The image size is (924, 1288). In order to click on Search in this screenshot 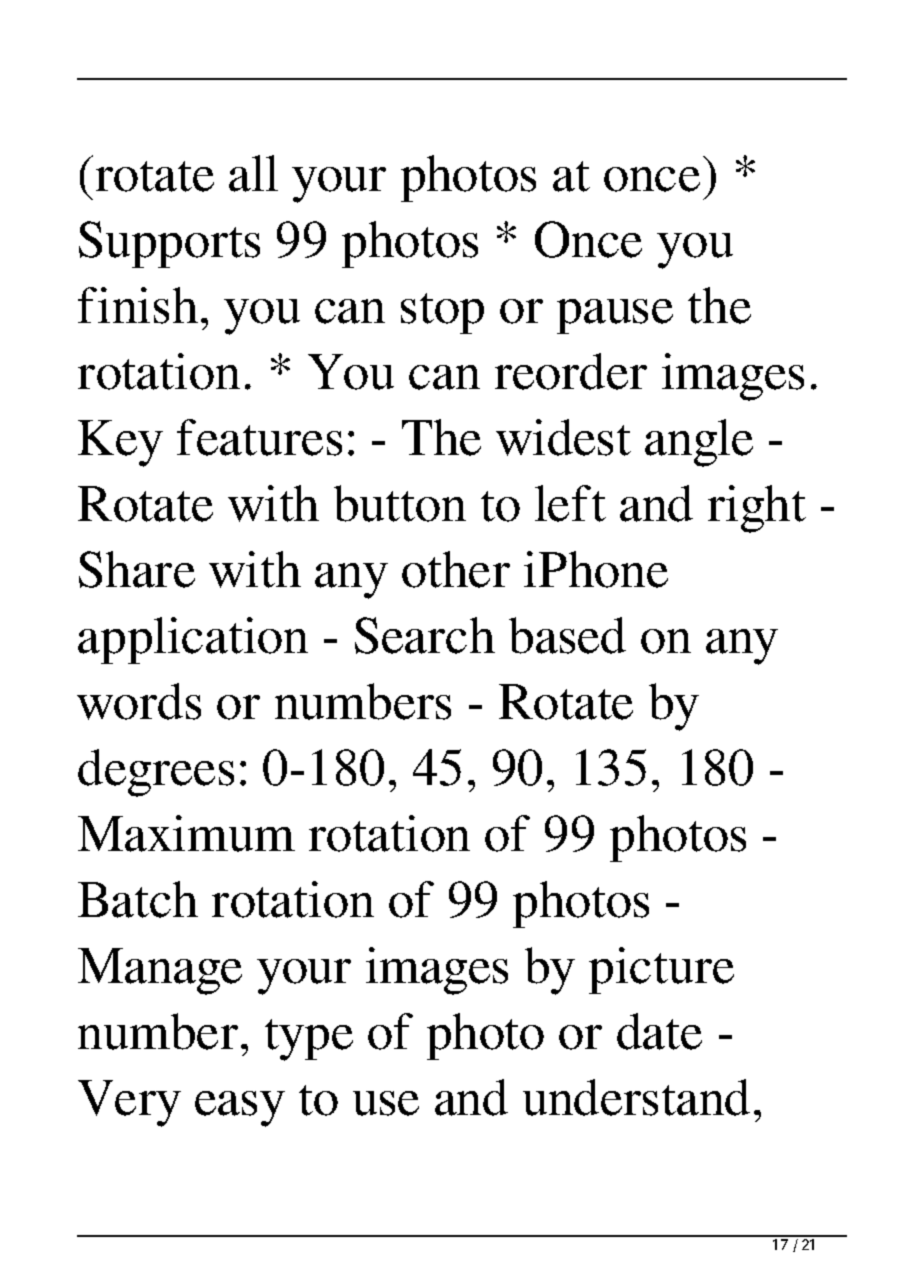, I will do `click(425, 635)`.
